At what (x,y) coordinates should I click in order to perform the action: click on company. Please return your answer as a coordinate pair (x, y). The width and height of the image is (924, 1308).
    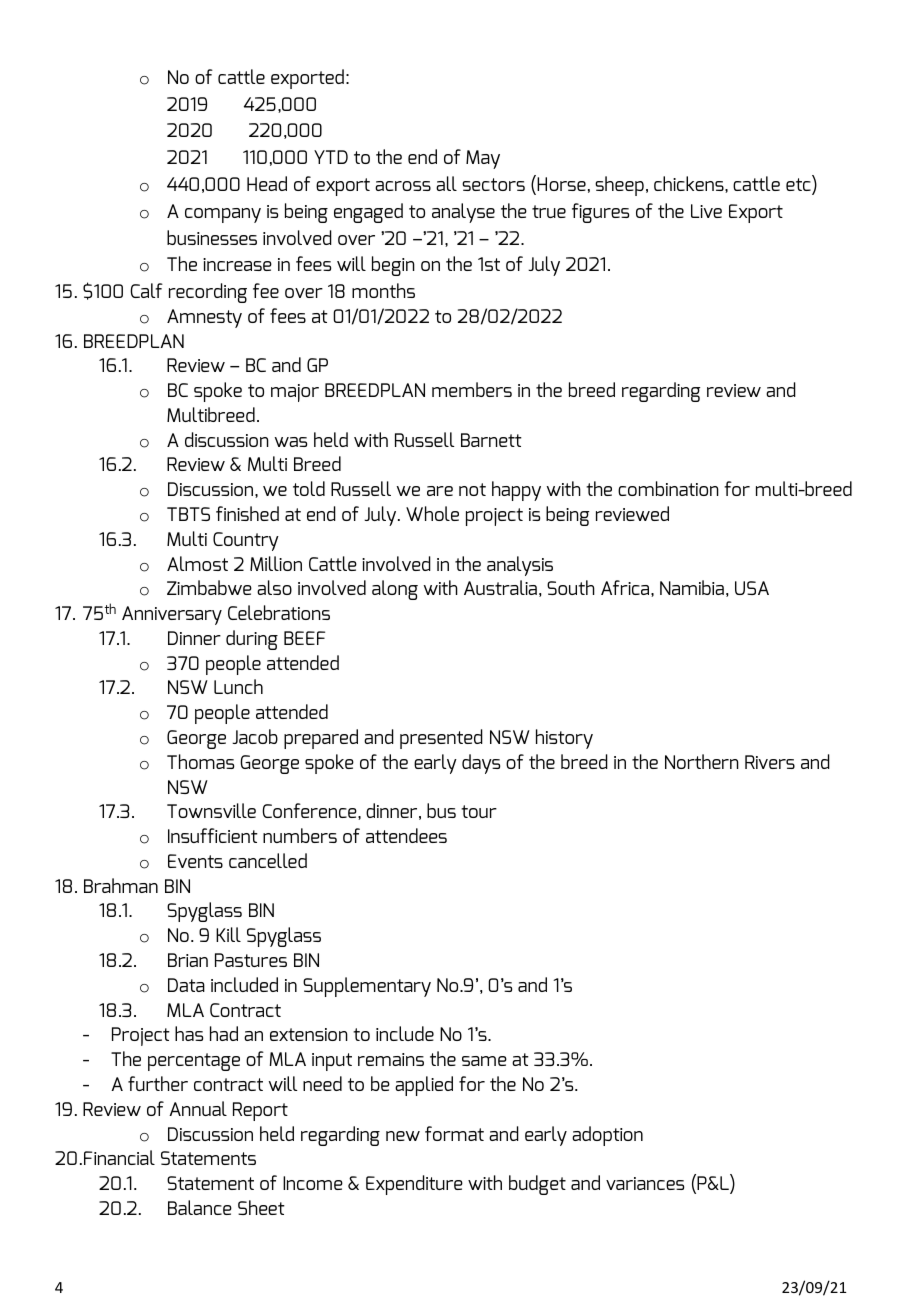
    Looking at the image, I should click on (223, 215).
